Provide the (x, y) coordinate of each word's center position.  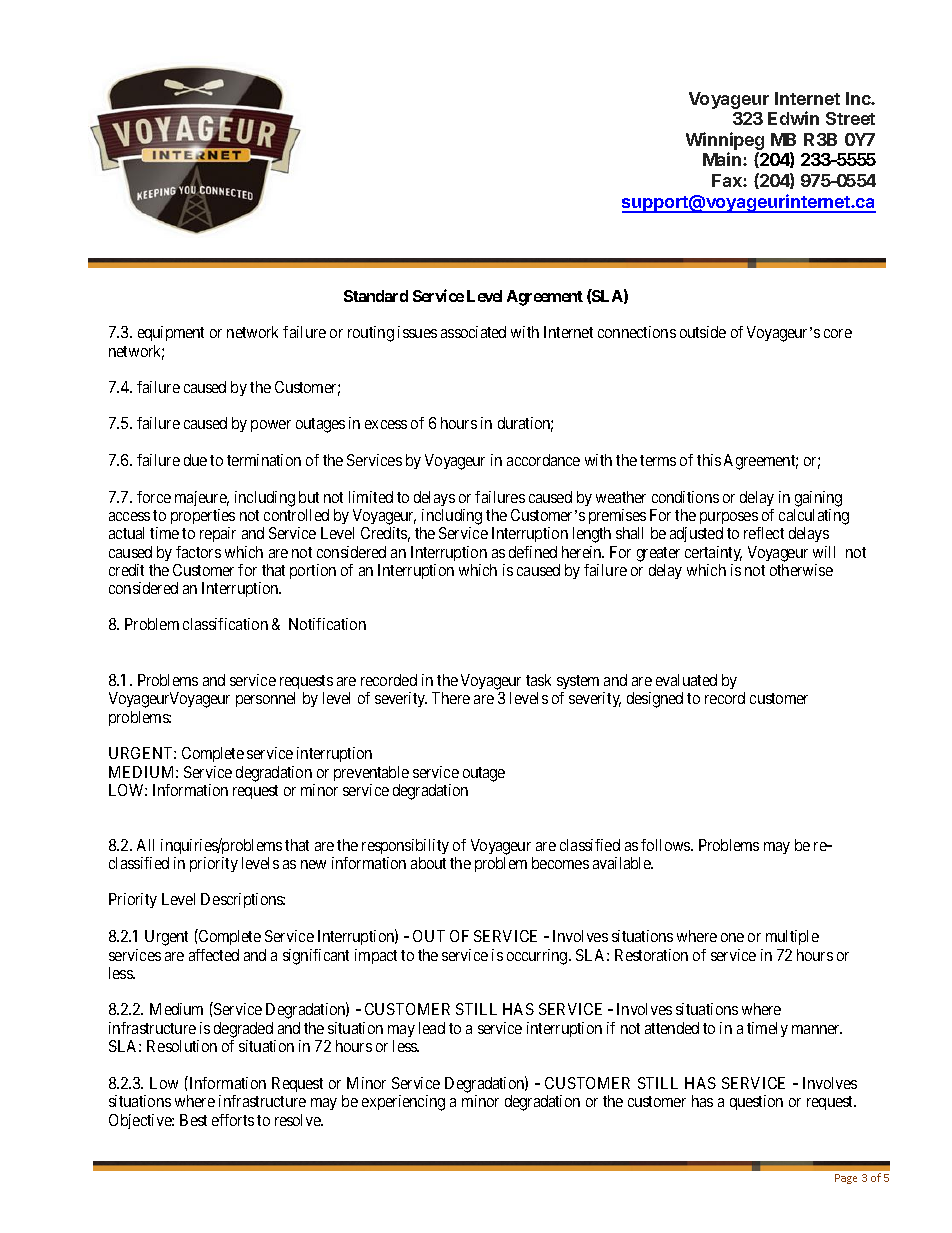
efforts (233, 1120)
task (538, 680)
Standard (376, 296)
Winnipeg (725, 142)
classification (225, 624)
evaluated (686, 680)
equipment (171, 333)
